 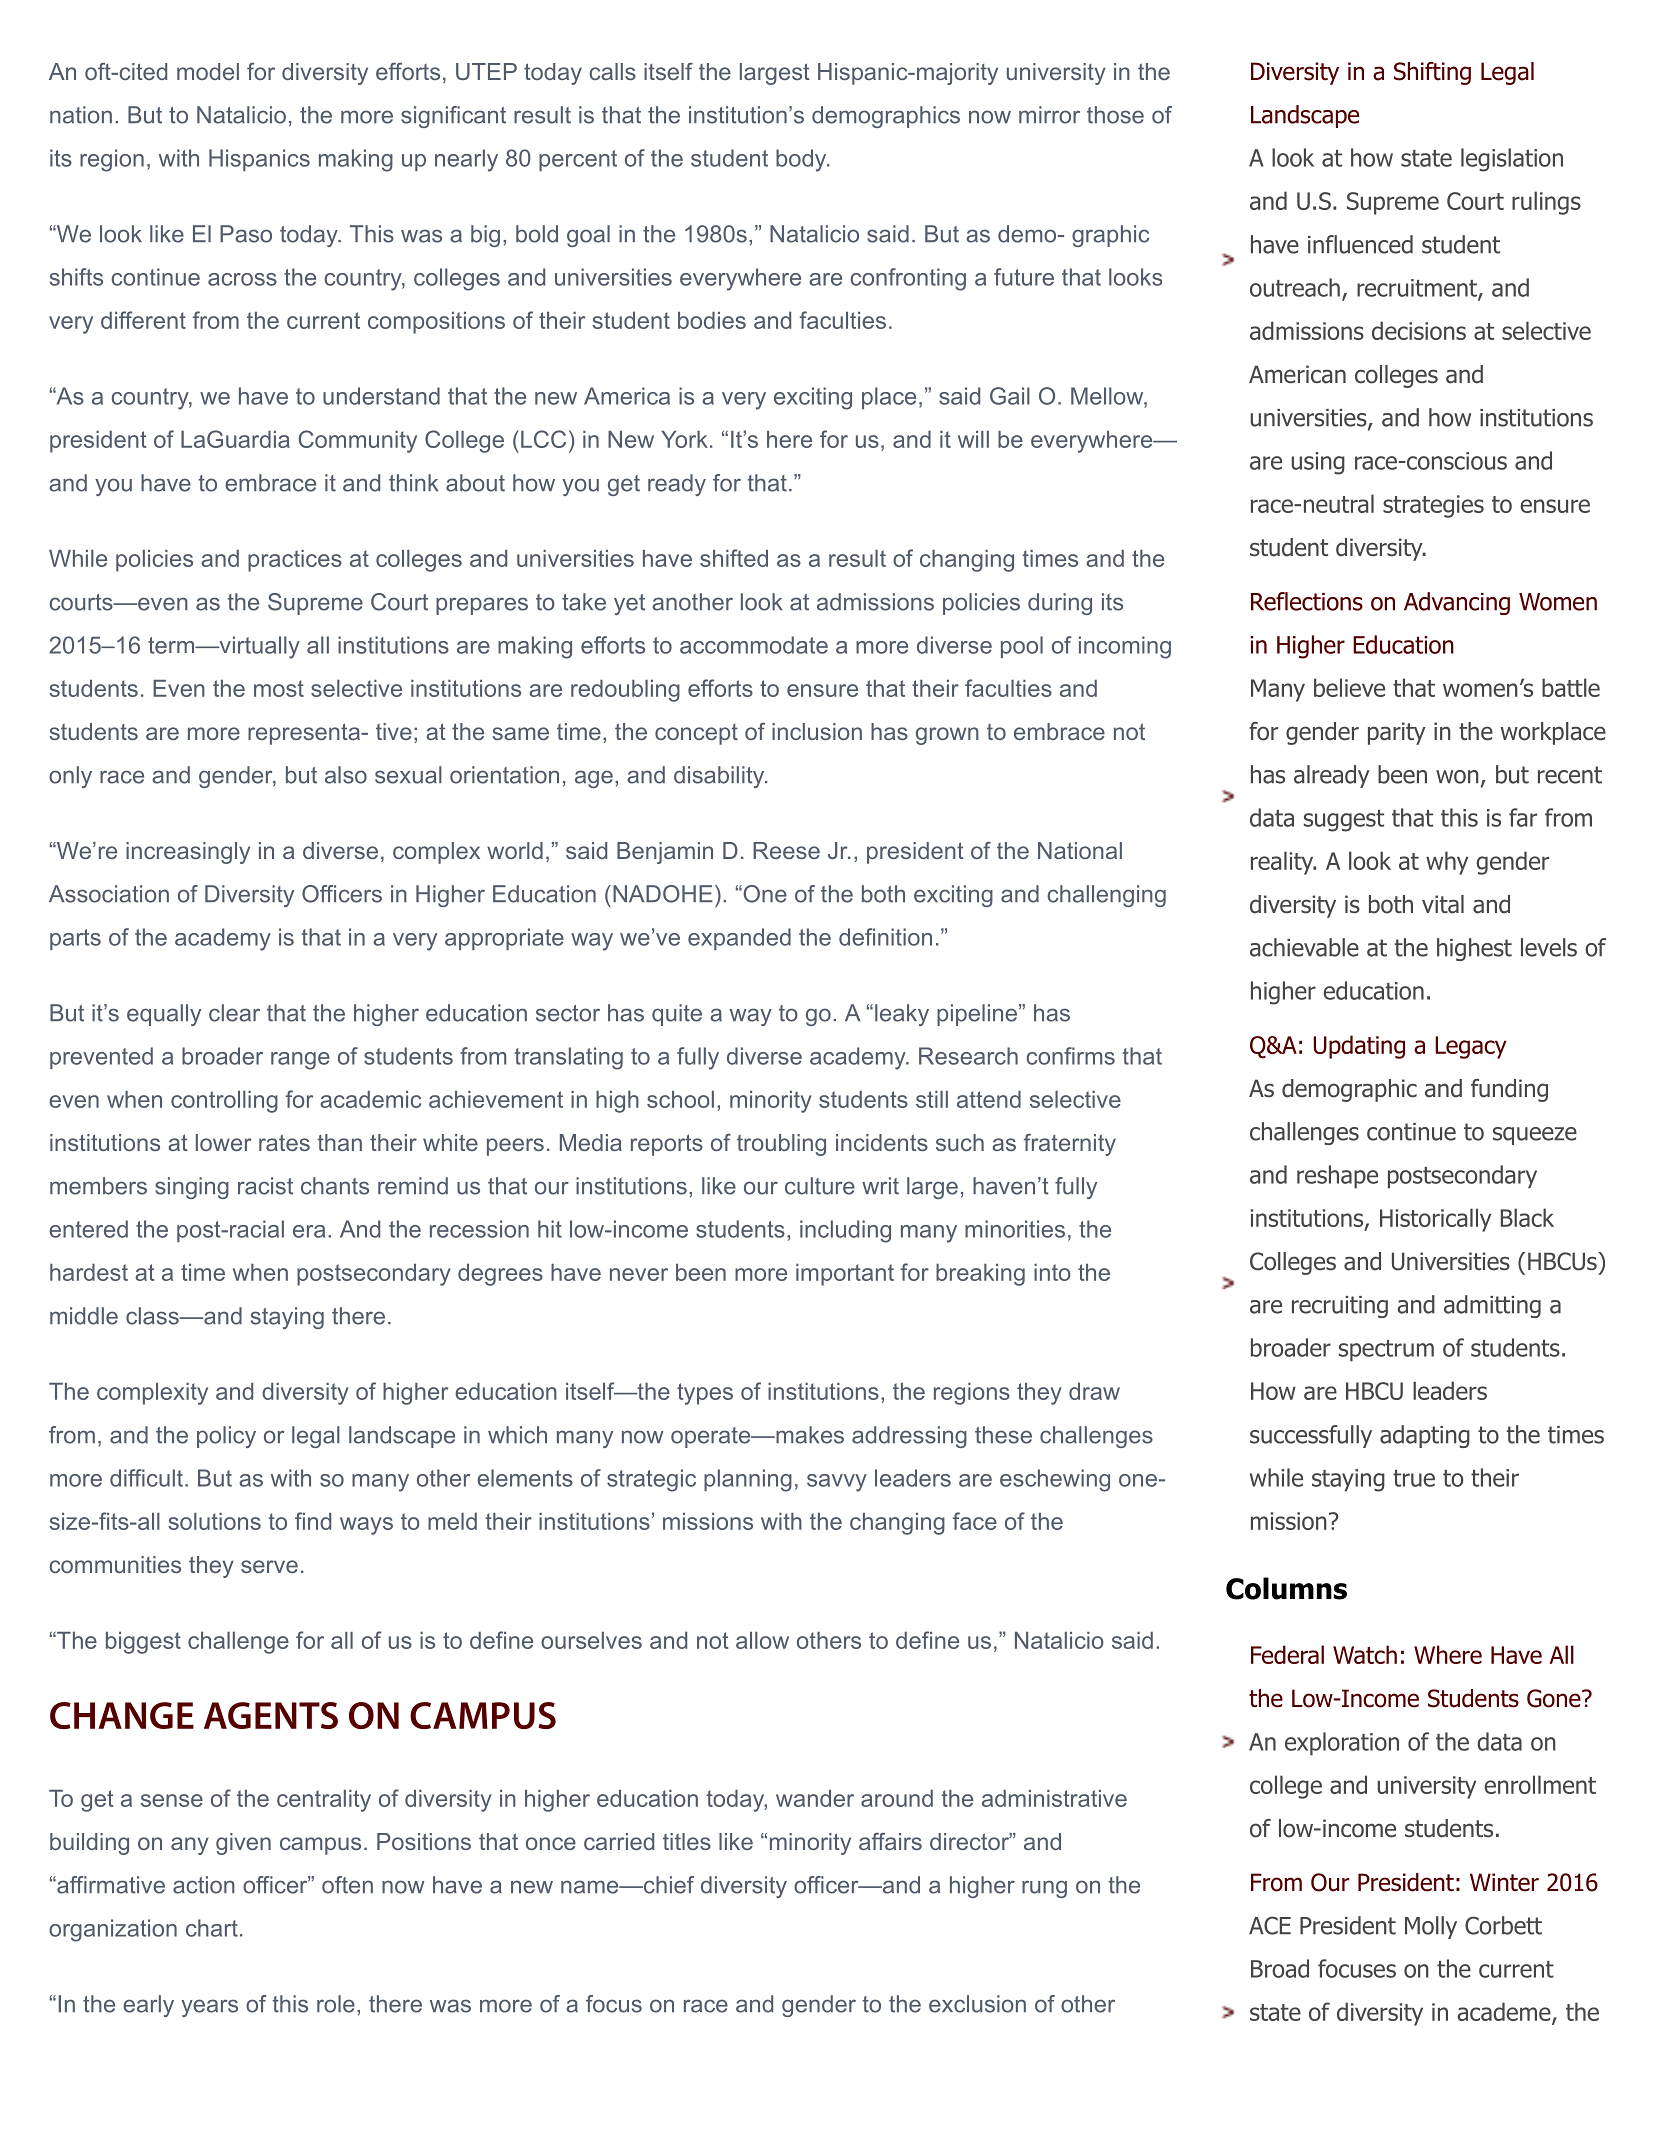 I want to click on leaky, so click(x=902, y=1015).
